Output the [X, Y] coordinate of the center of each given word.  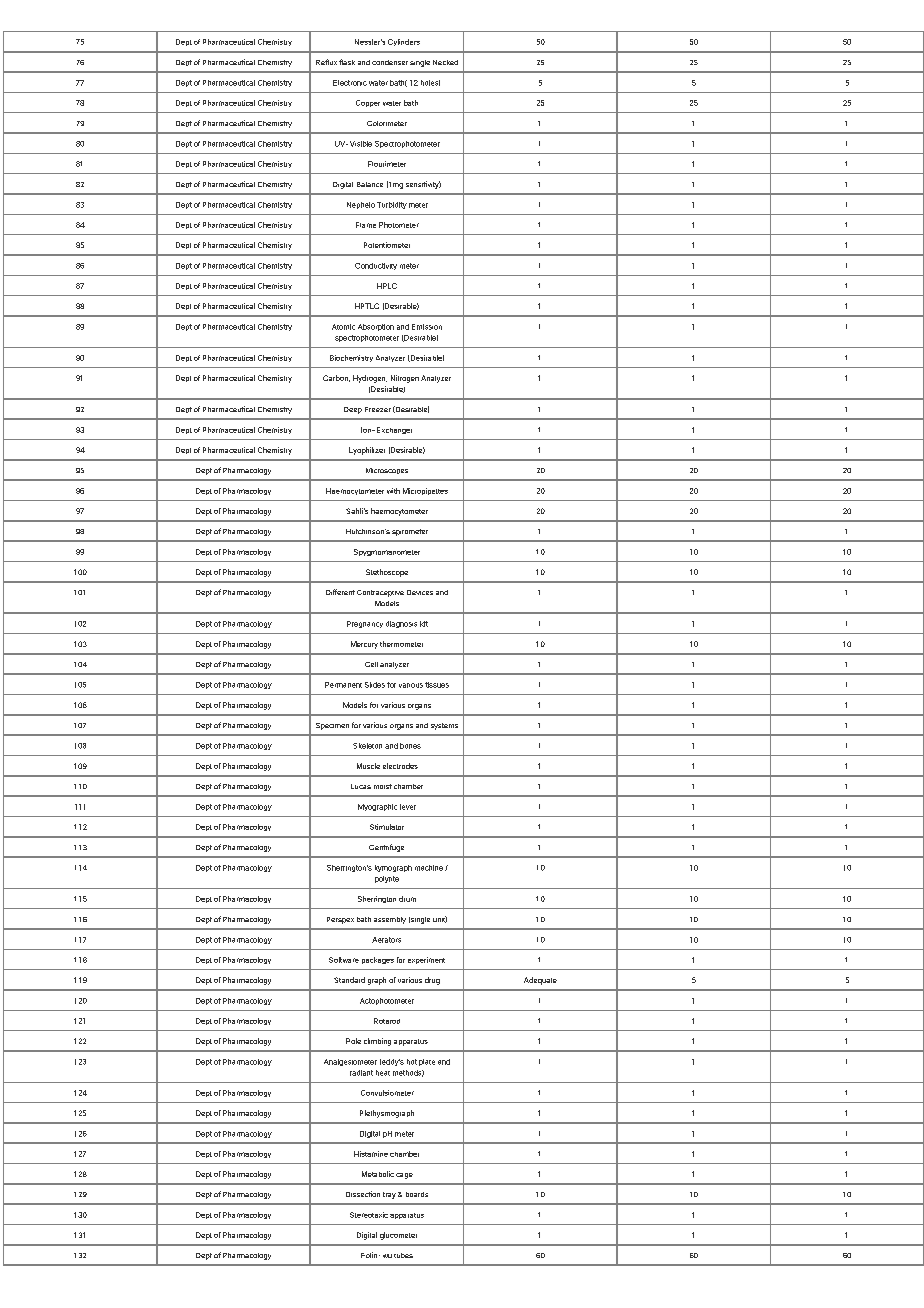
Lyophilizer [367, 451]
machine [429, 868]
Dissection [363, 1194]
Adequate [540, 981]
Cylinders [404, 42]
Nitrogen [405, 379]
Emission [427, 327]
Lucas [361, 786]
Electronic [350, 83]
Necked [445, 62]
